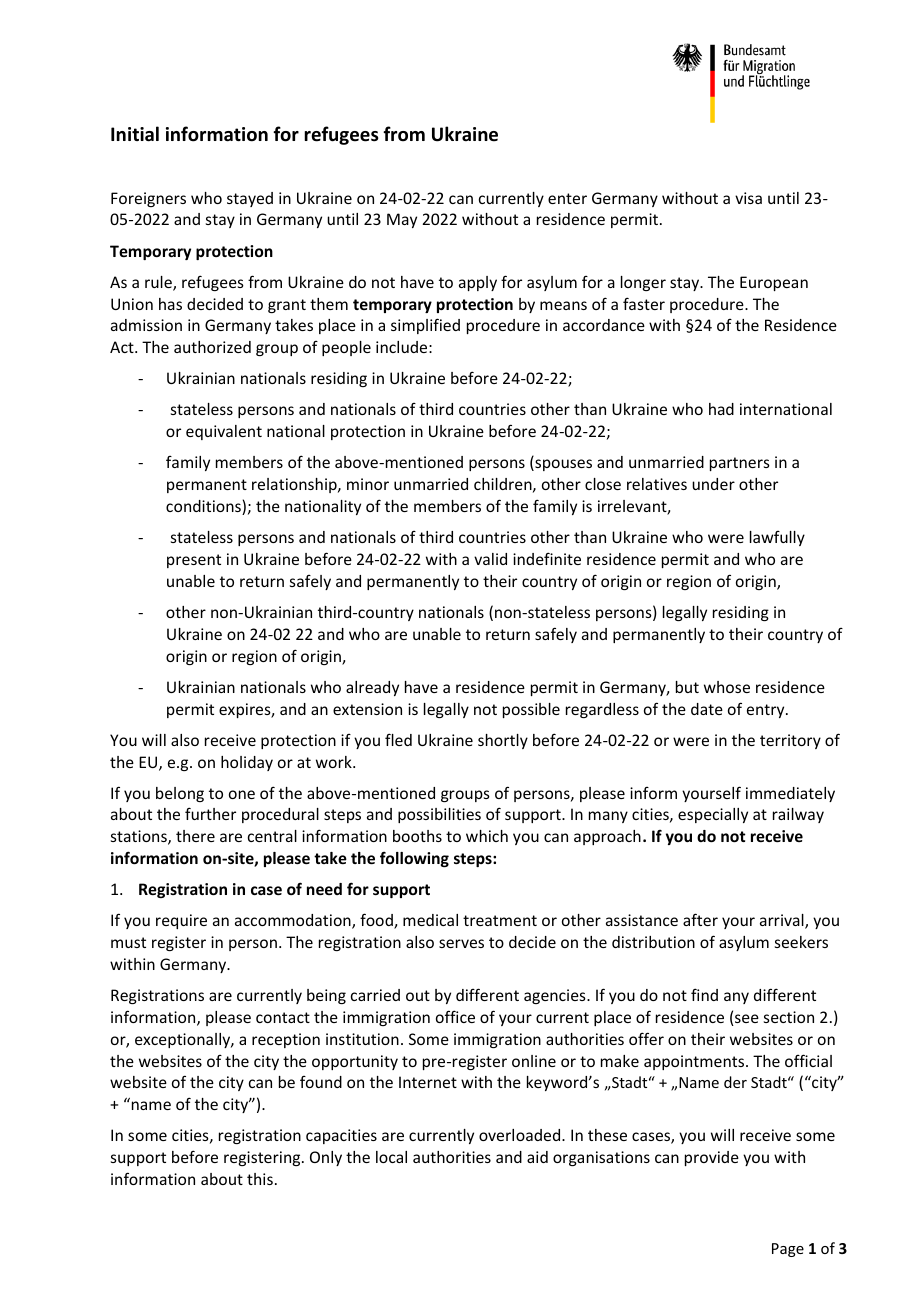 This screenshot has height=1308, width=924. Describe the element at coordinates (148, 199) in the screenshot. I see `Foreigners` at that location.
